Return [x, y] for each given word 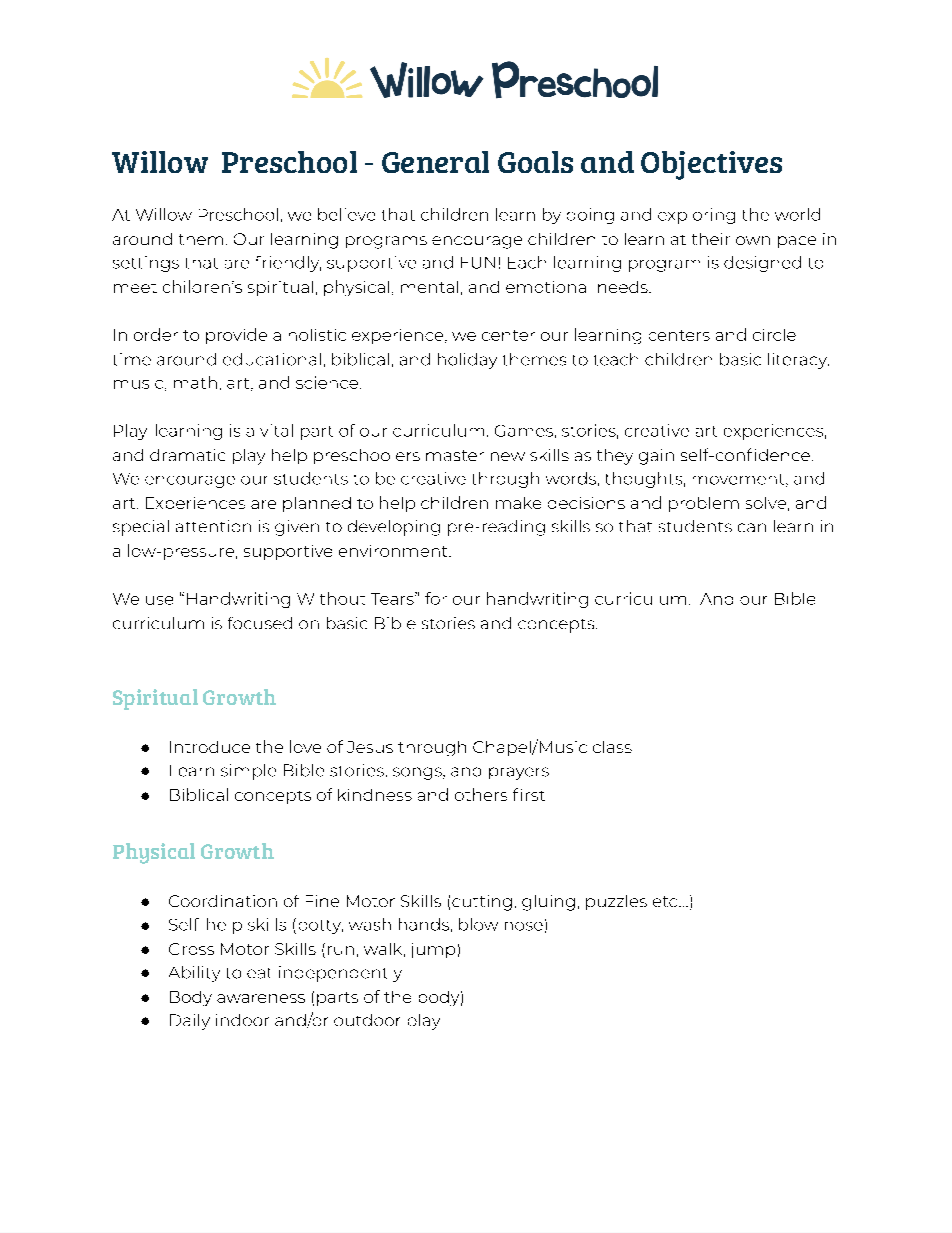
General [435, 162]
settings [146, 264]
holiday [467, 361]
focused [260, 623]
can [752, 527]
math [195, 382]
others [481, 794]
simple [248, 772]
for [436, 598]
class [612, 747]
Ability [194, 974]
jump [433, 950]
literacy [798, 361]
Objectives [711, 165]
